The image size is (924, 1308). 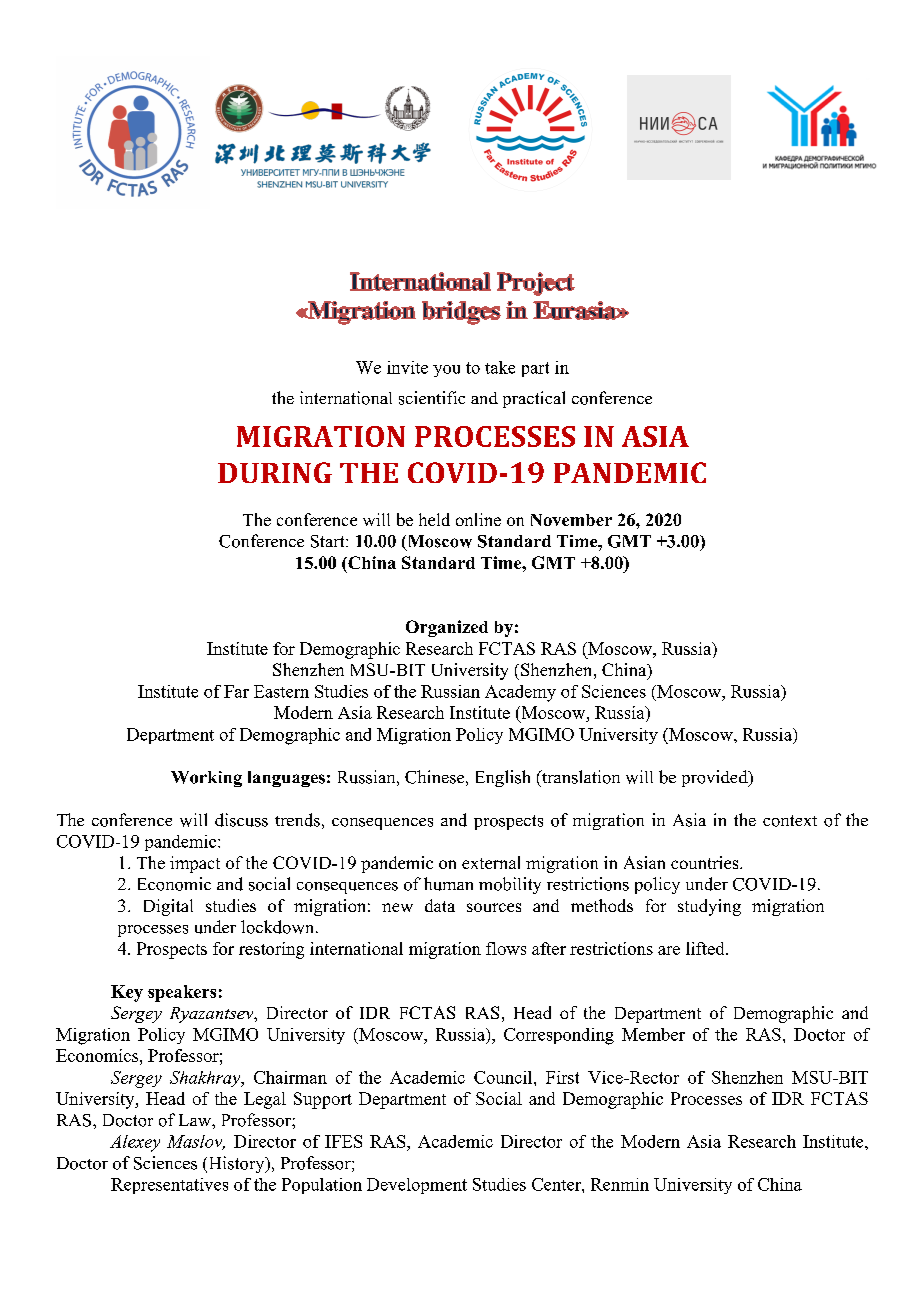 I want to click on practical, so click(x=534, y=399).
